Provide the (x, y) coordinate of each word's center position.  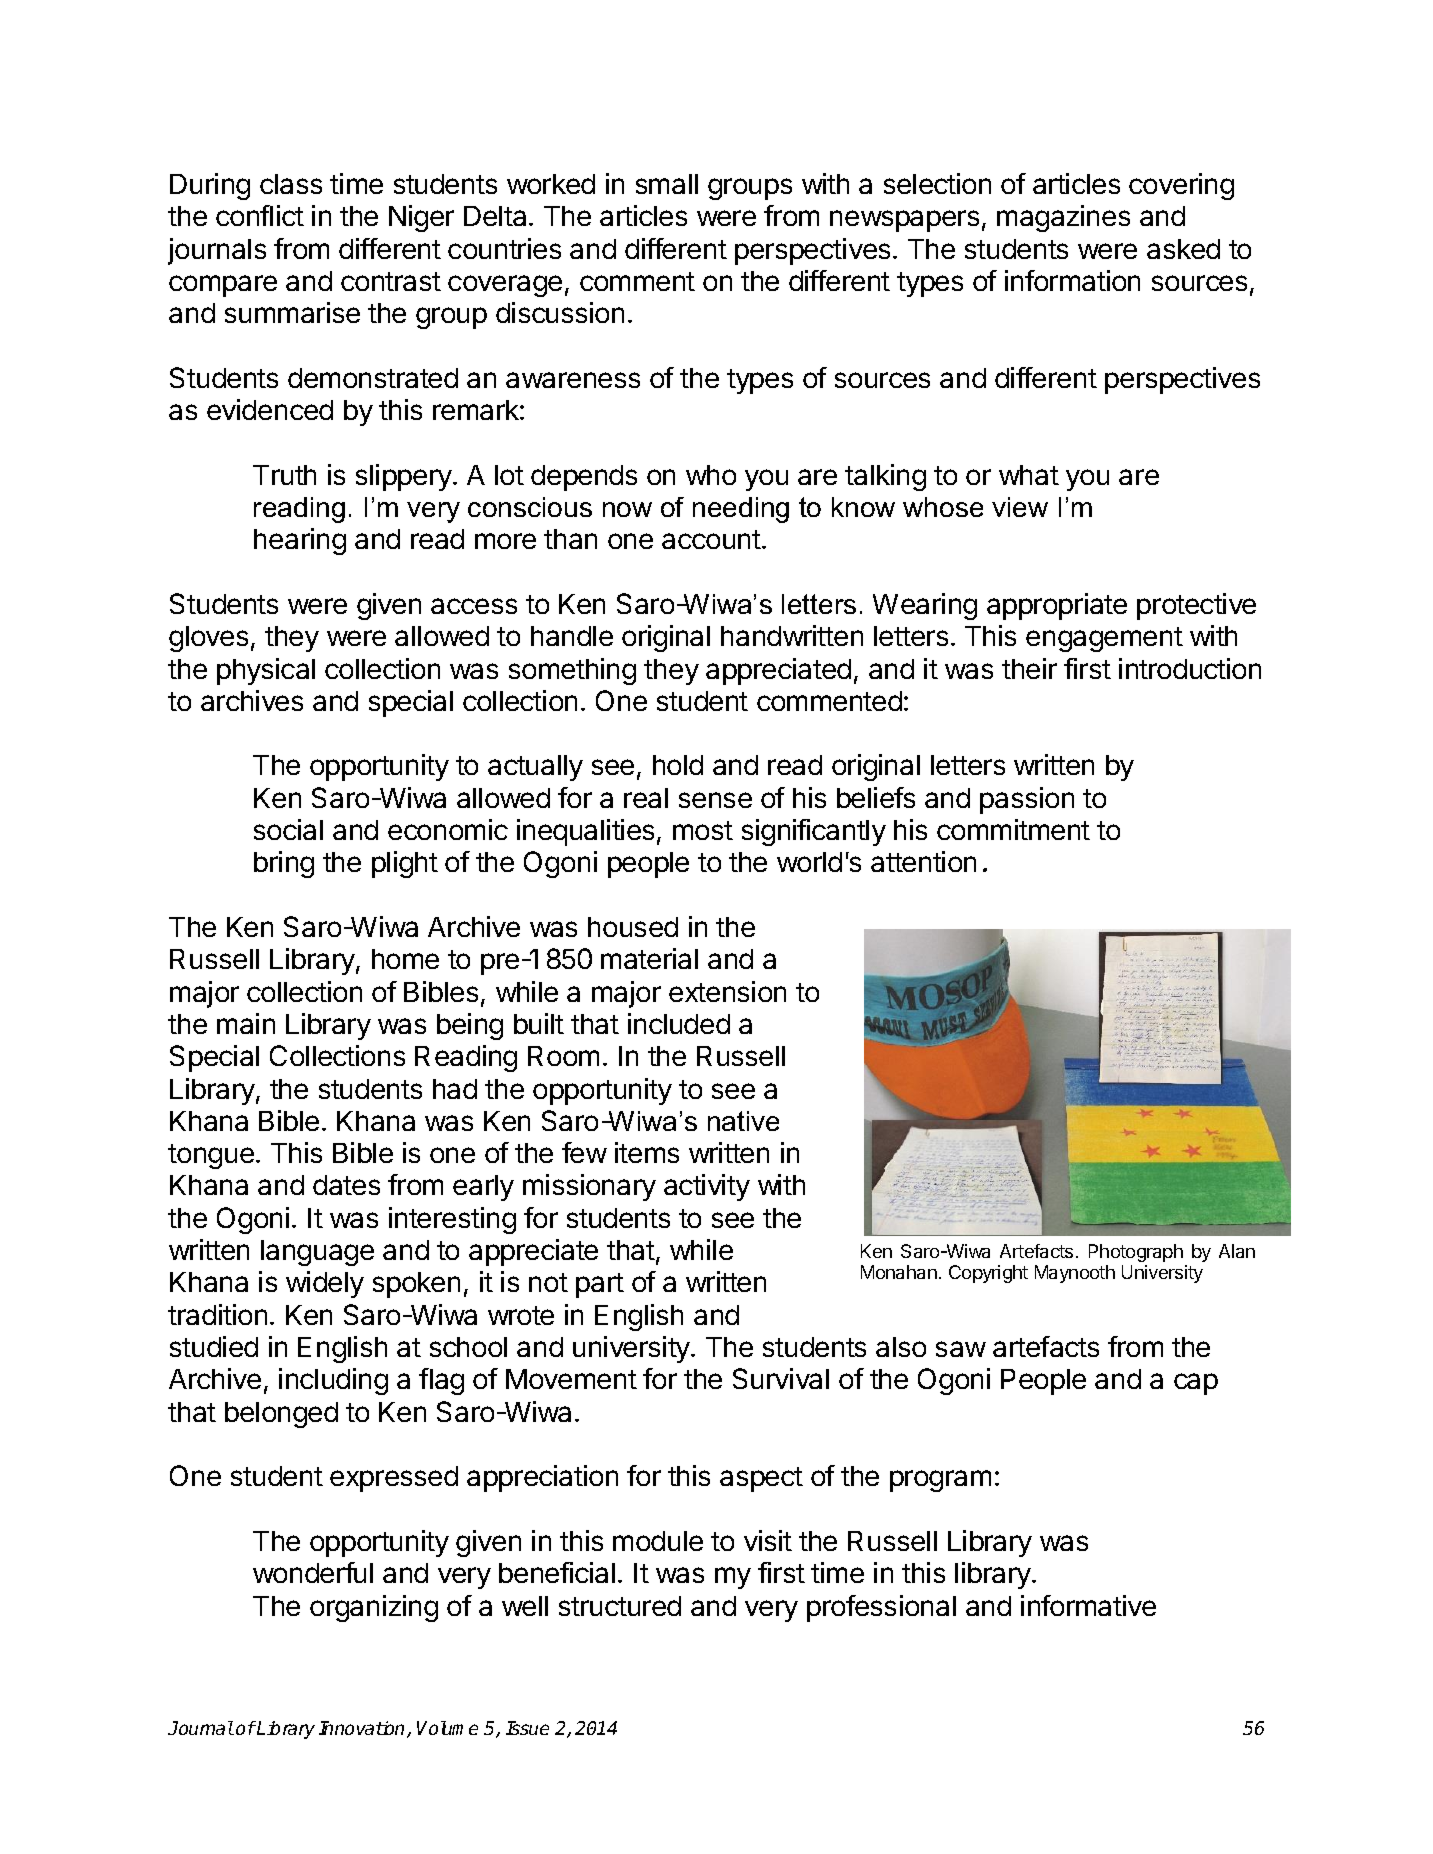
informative (1088, 1605)
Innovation (363, 1729)
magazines (1063, 218)
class (291, 184)
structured (620, 1606)
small (667, 184)
